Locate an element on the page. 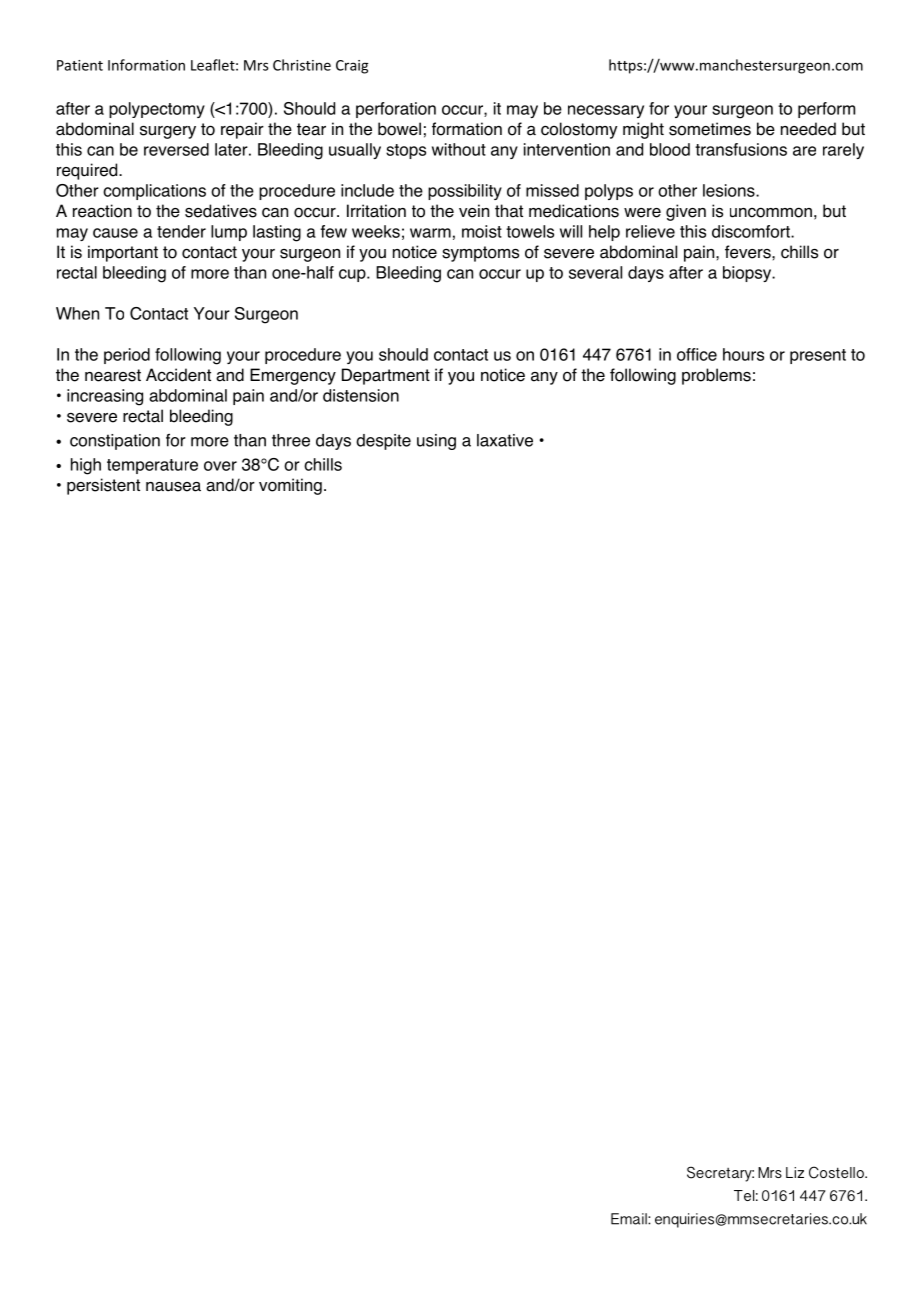  Liz is located at coordinates (795, 1172).
